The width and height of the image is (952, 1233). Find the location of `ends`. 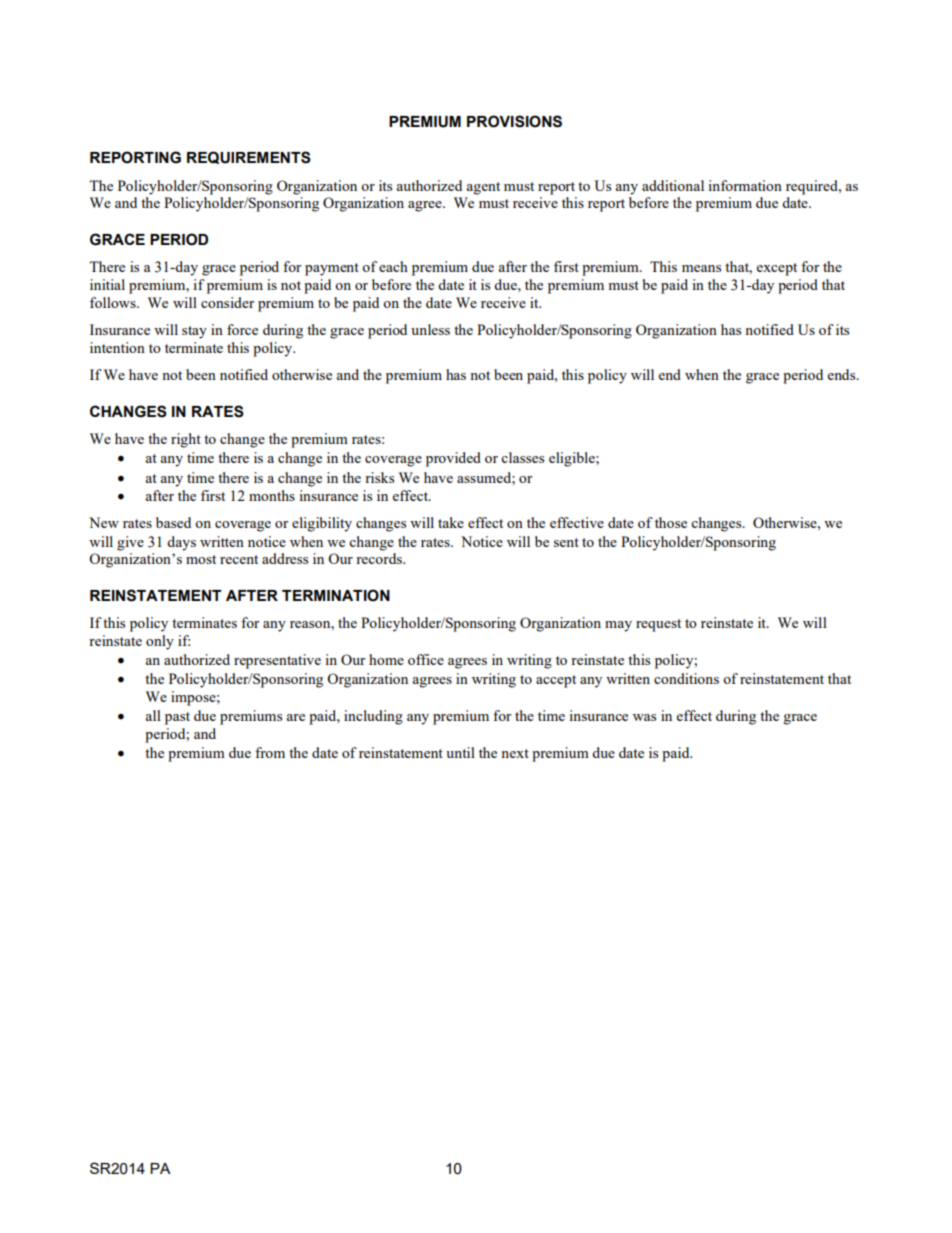

ends is located at coordinates (843, 374).
